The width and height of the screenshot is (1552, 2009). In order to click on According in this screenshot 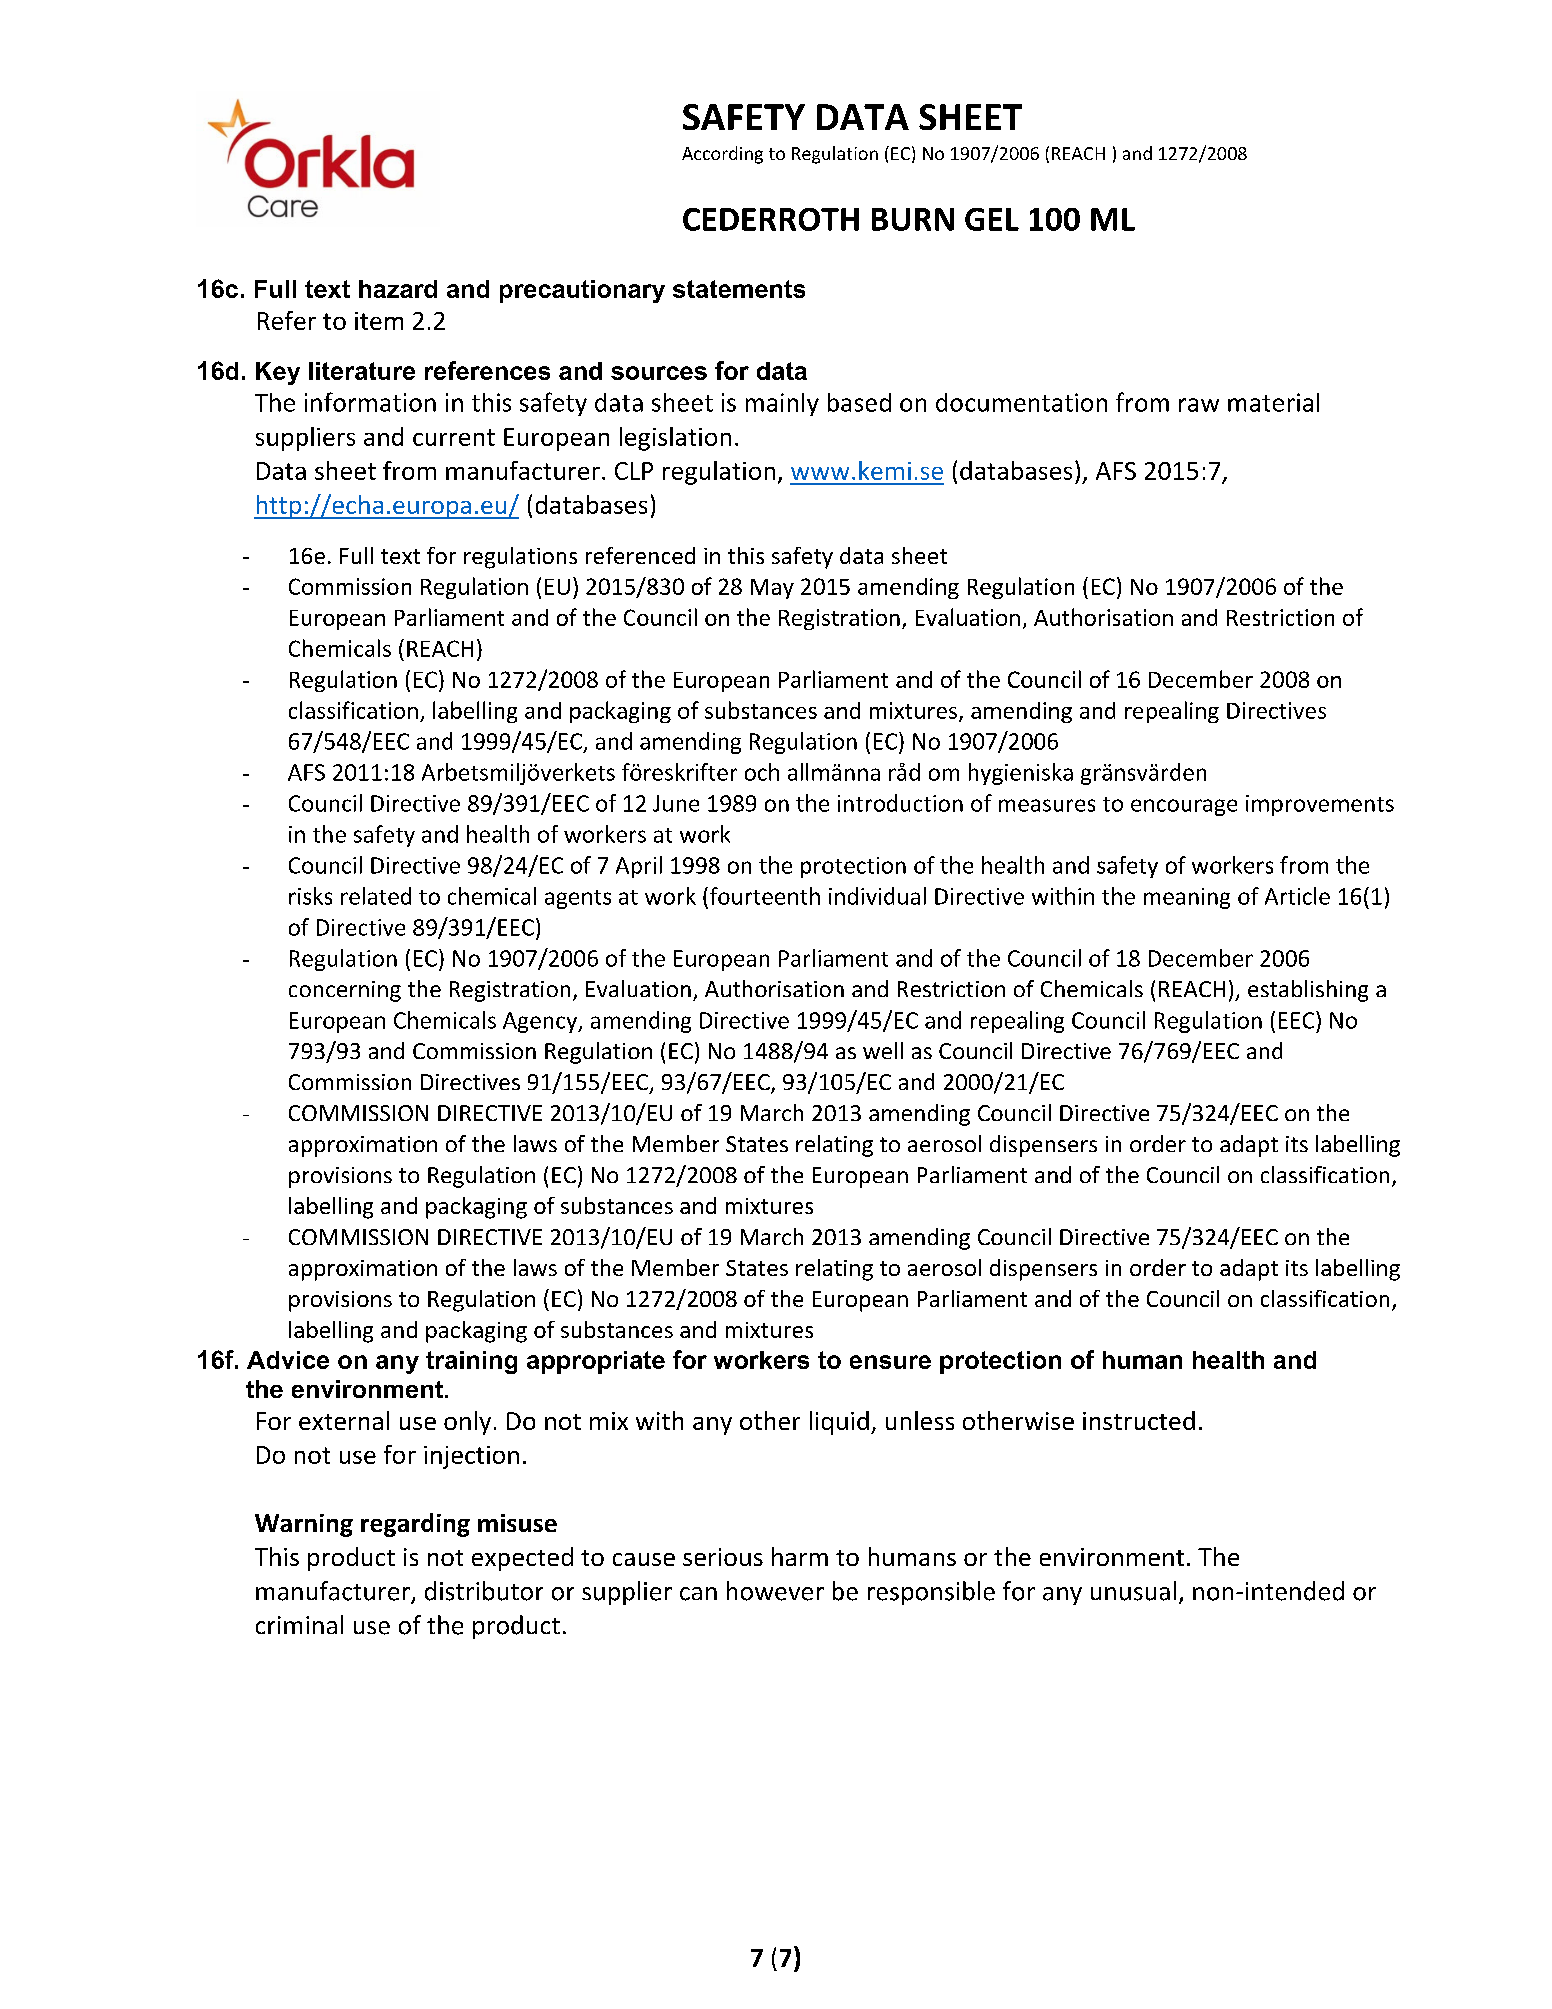, I will do `click(722, 155)`.
